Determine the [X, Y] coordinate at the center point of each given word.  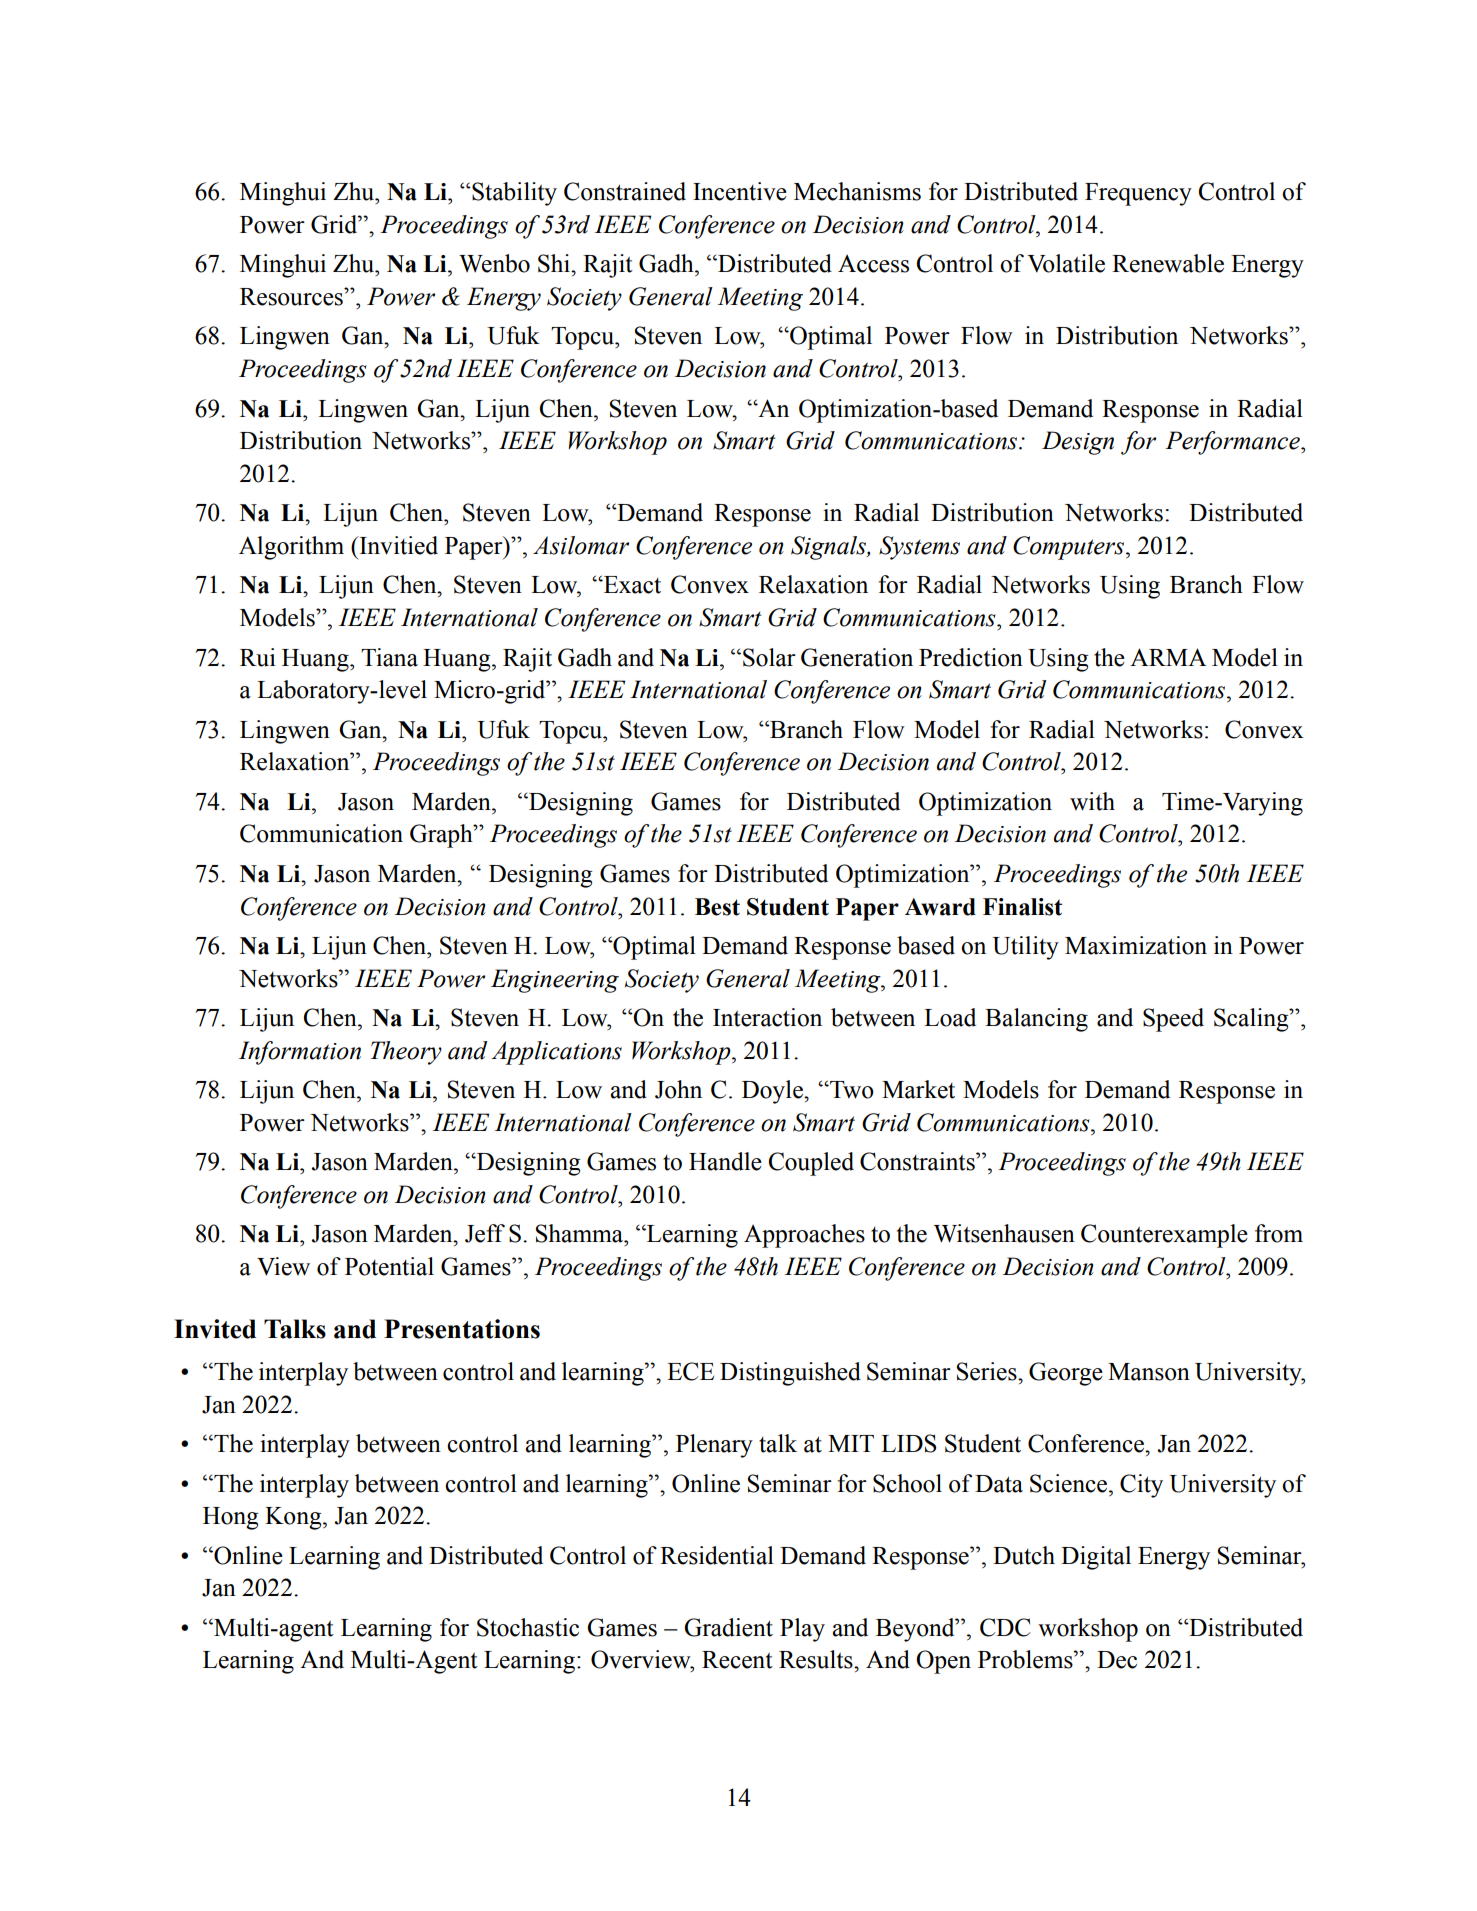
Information [300, 1053]
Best [717, 907]
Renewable [1168, 263]
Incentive [740, 191]
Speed [1173, 1020]
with [1092, 801]
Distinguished [790, 1374]
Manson [1149, 1372]
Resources [292, 297]
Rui [258, 657]
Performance [1233, 443]
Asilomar [581, 545]
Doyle [773, 1092]
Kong [294, 1518]
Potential [389, 1266]
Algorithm [291, 548]
